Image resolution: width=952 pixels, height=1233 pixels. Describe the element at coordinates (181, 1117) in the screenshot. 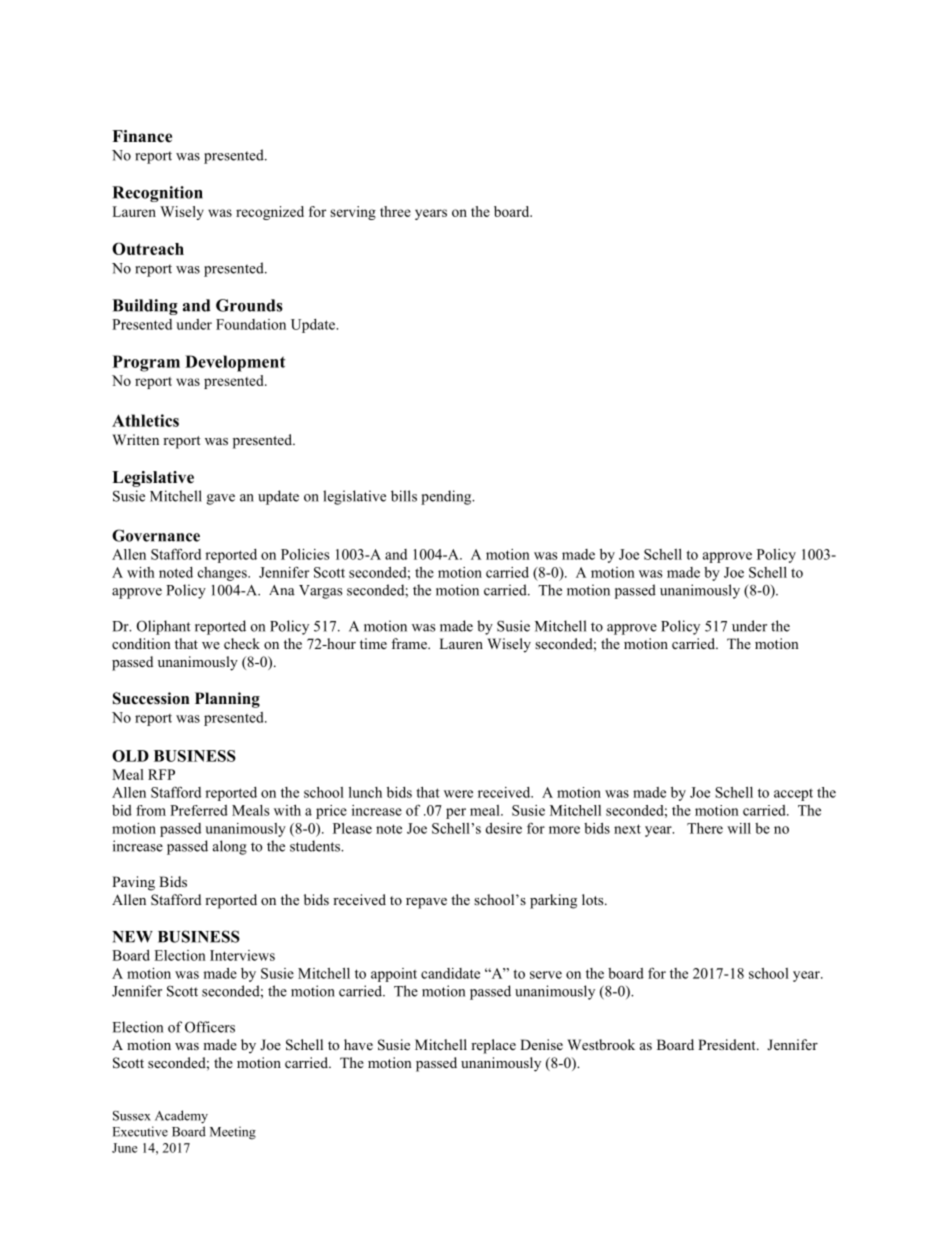

I see `Academy` at that location.
